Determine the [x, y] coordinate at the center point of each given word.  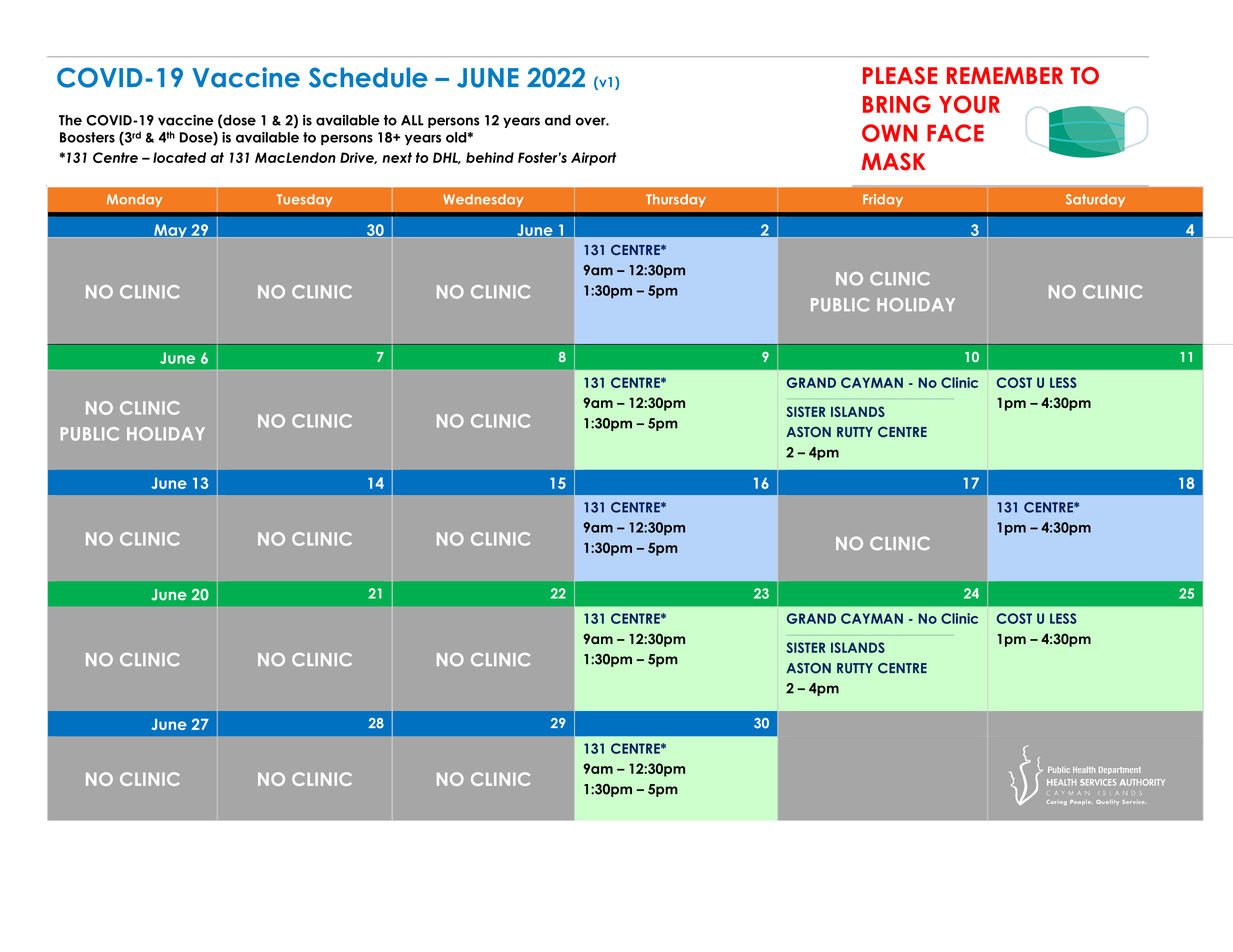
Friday [883, 200]
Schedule [368, 77]
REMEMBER [1005, 75]
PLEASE [900, 76]
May [170, 231]
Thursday [676, 200]
